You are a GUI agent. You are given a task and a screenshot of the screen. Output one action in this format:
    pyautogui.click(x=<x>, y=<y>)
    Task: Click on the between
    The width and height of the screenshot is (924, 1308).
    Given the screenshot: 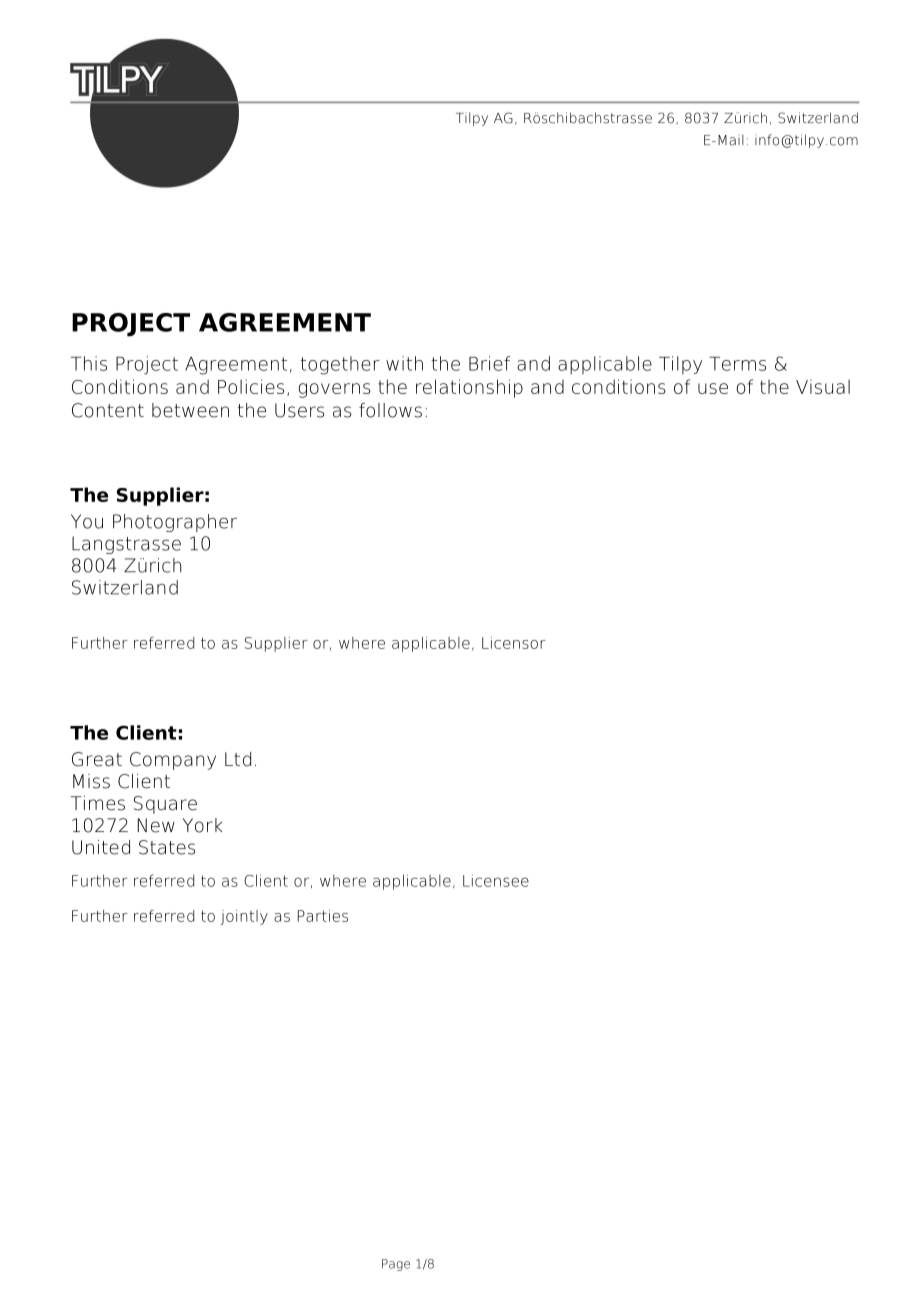 What is the action you would take?
    pyautogui.click(x=190, y=410)
